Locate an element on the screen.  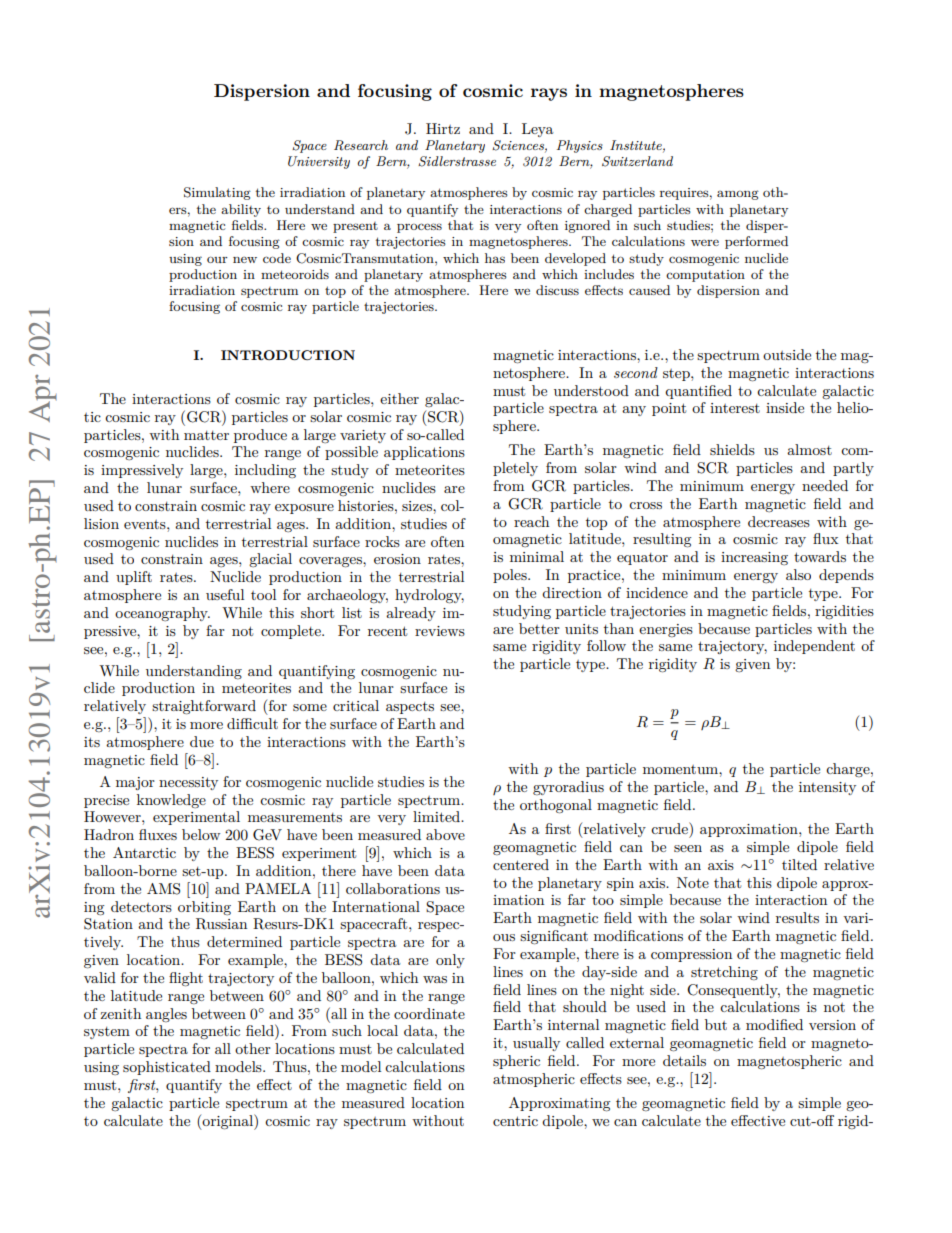
among is located at coordinates (738, 195).
